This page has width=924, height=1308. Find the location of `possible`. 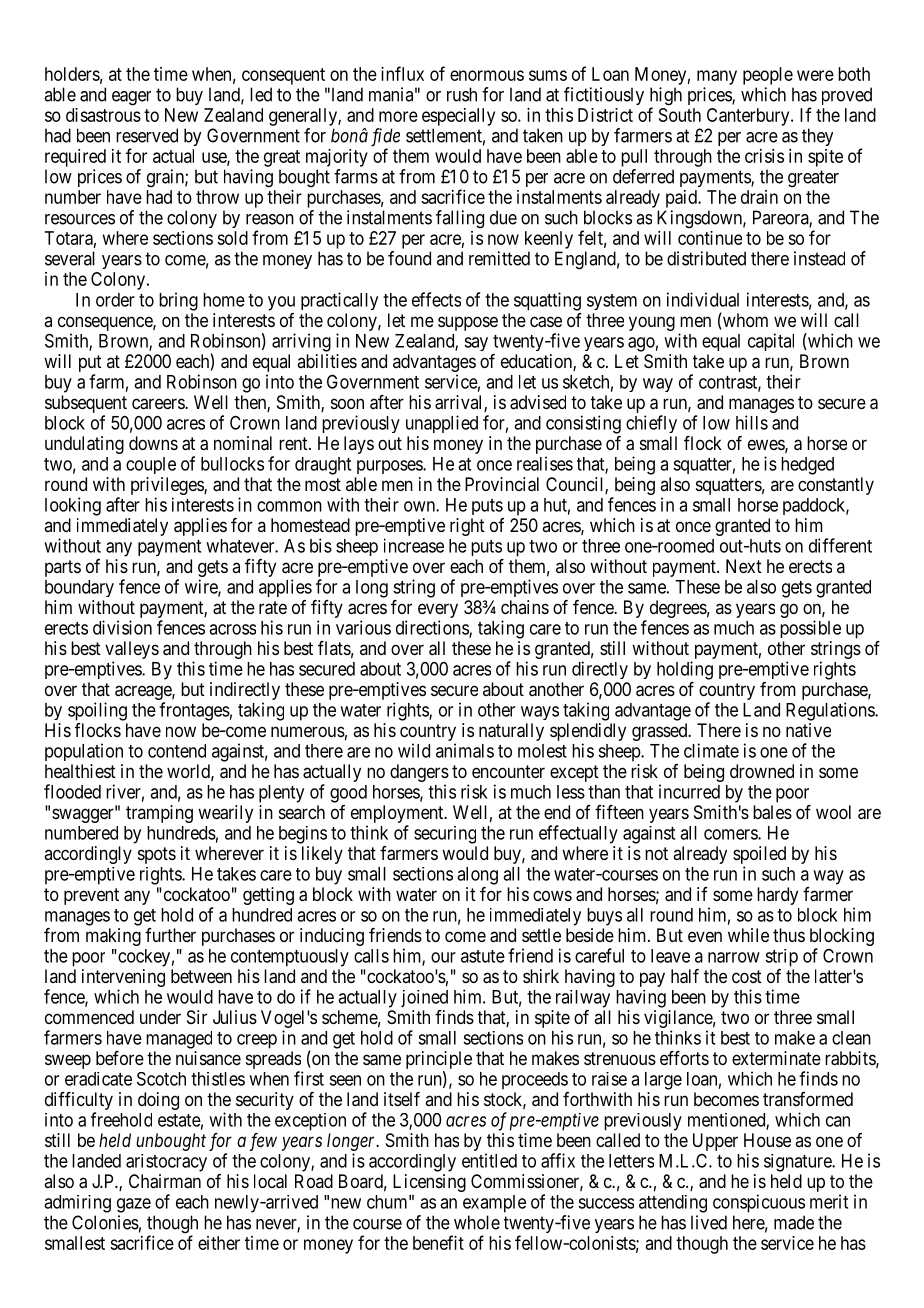

possible is located at coordinates (810, 629).
